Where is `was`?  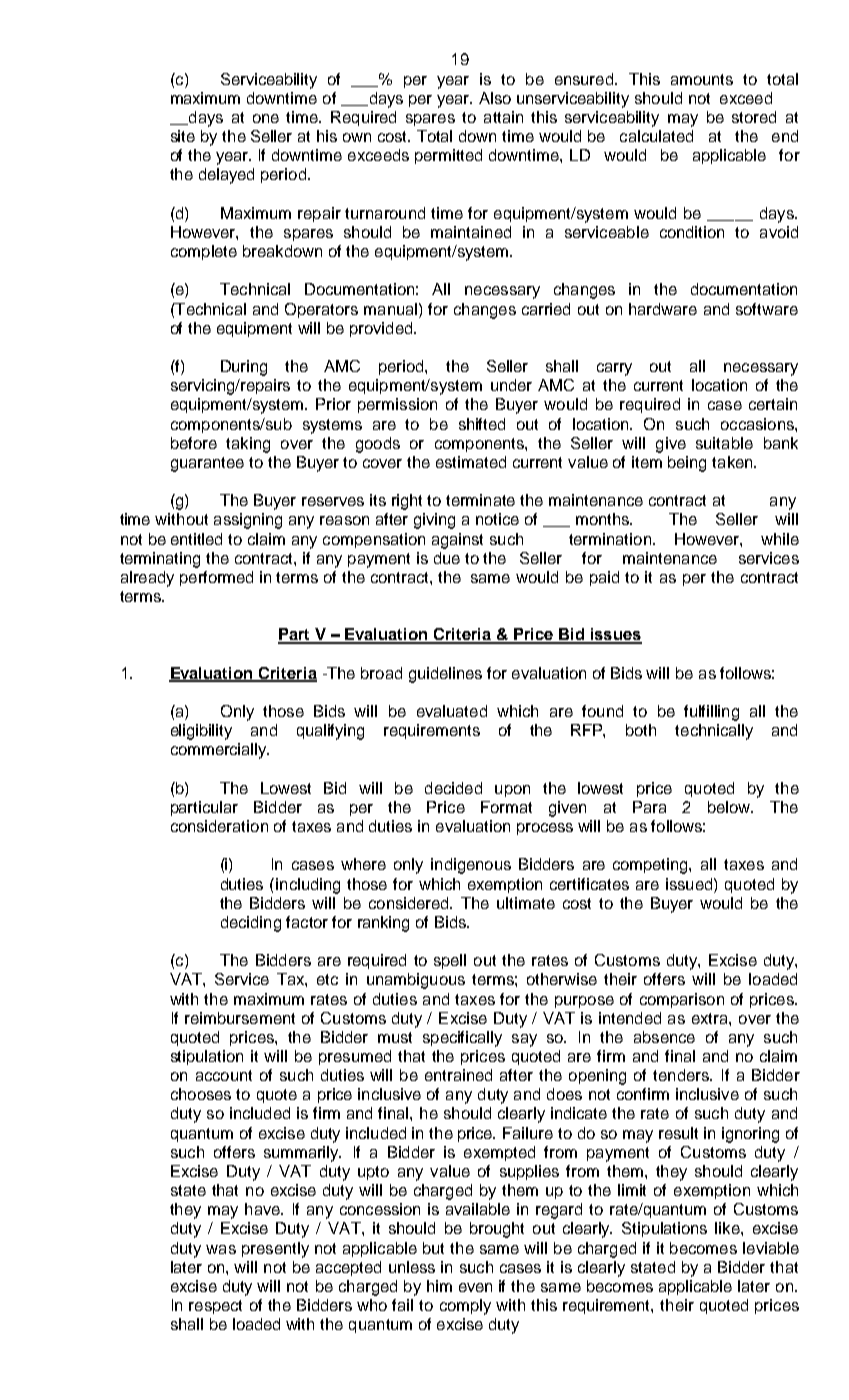 was is located at coordinates (221, 1249).
